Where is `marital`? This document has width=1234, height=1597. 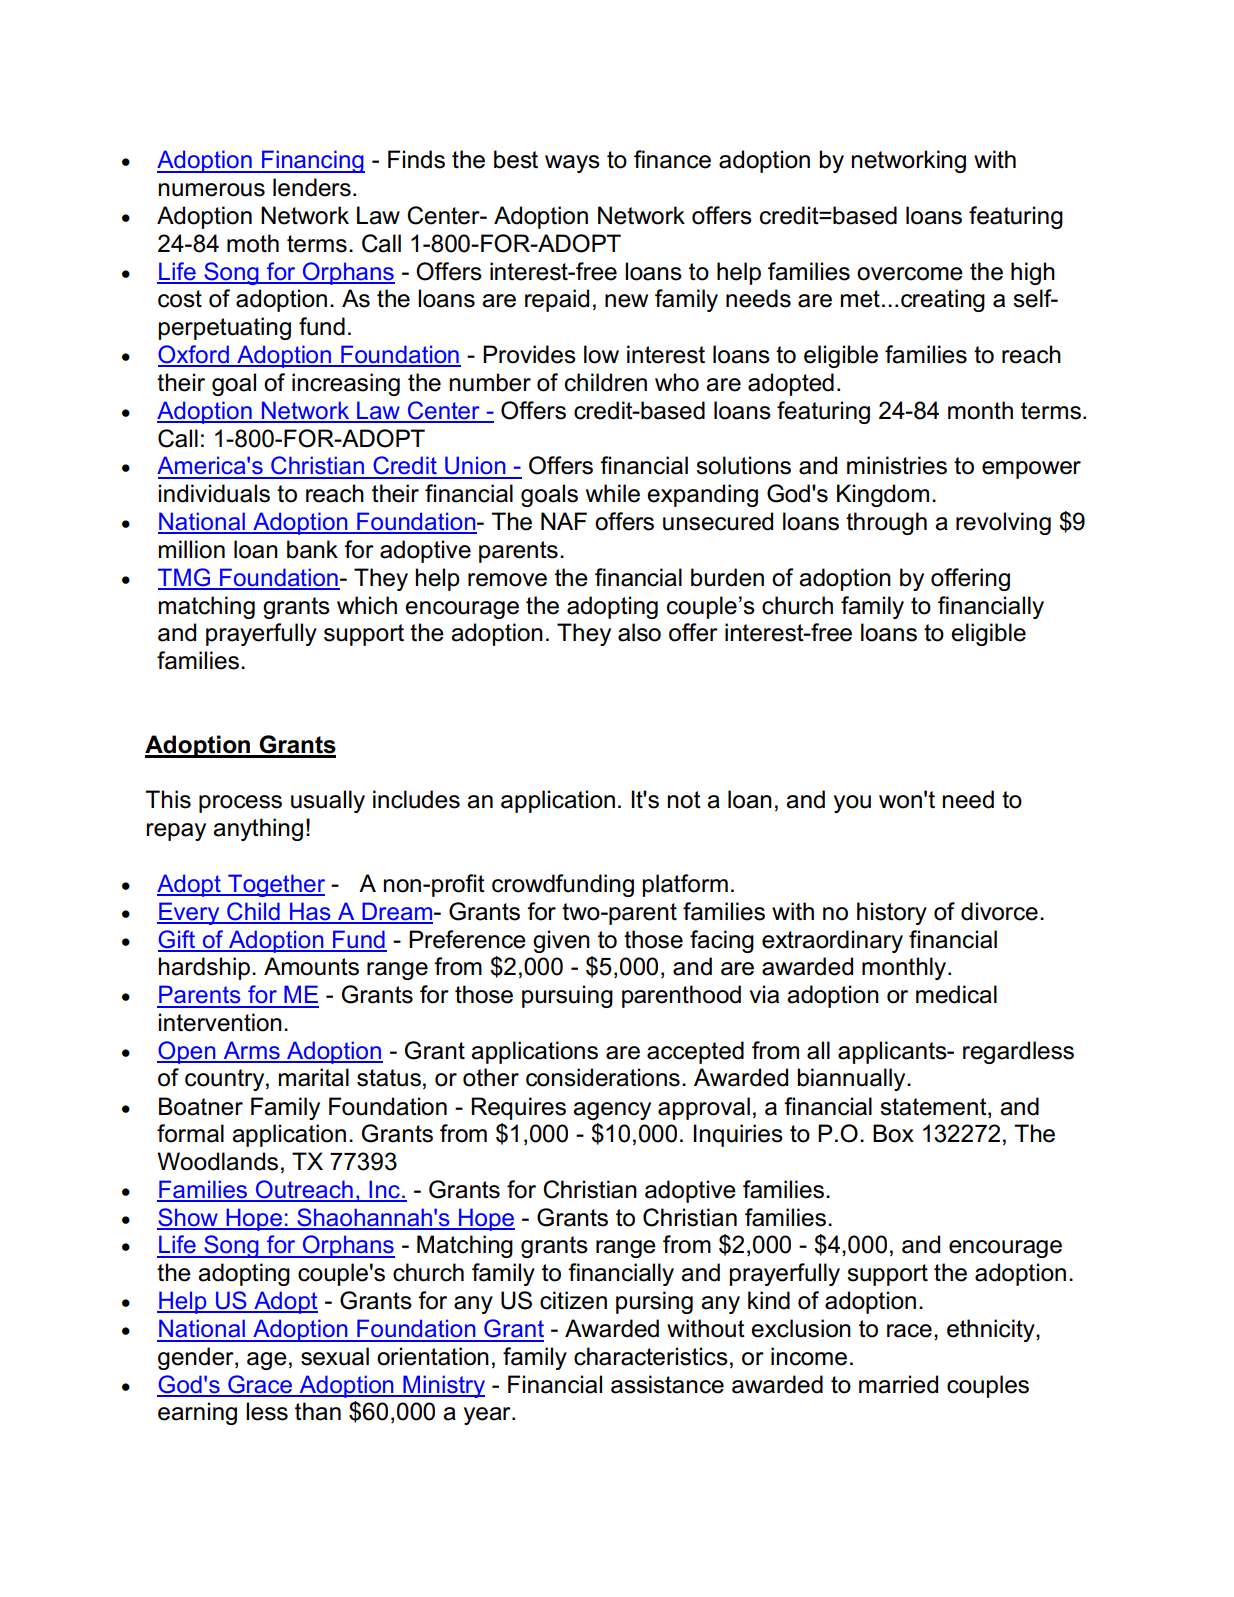
marital is located at coordinates (314, 1077).
